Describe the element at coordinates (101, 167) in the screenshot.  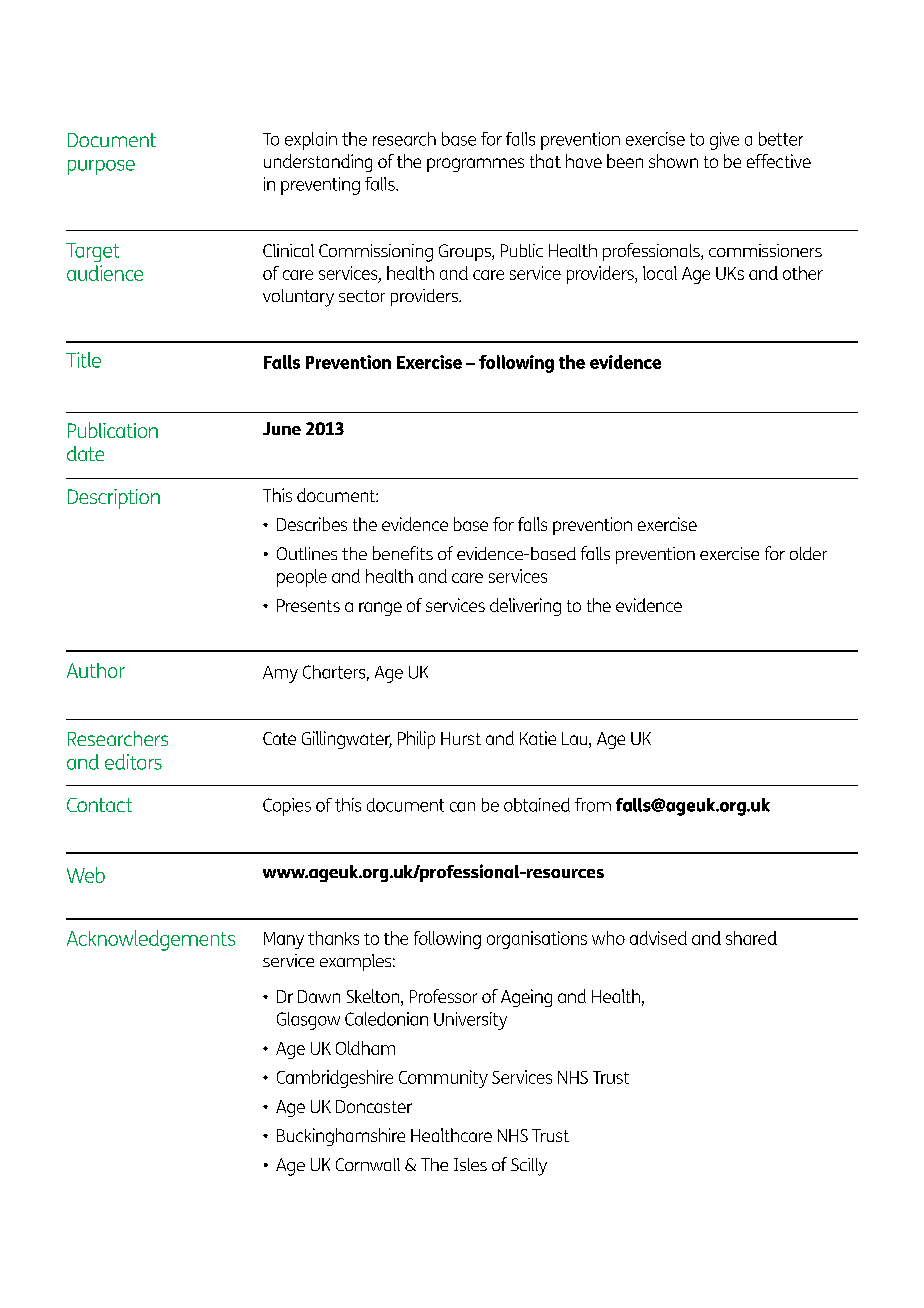
I see `purpose` at that location.
